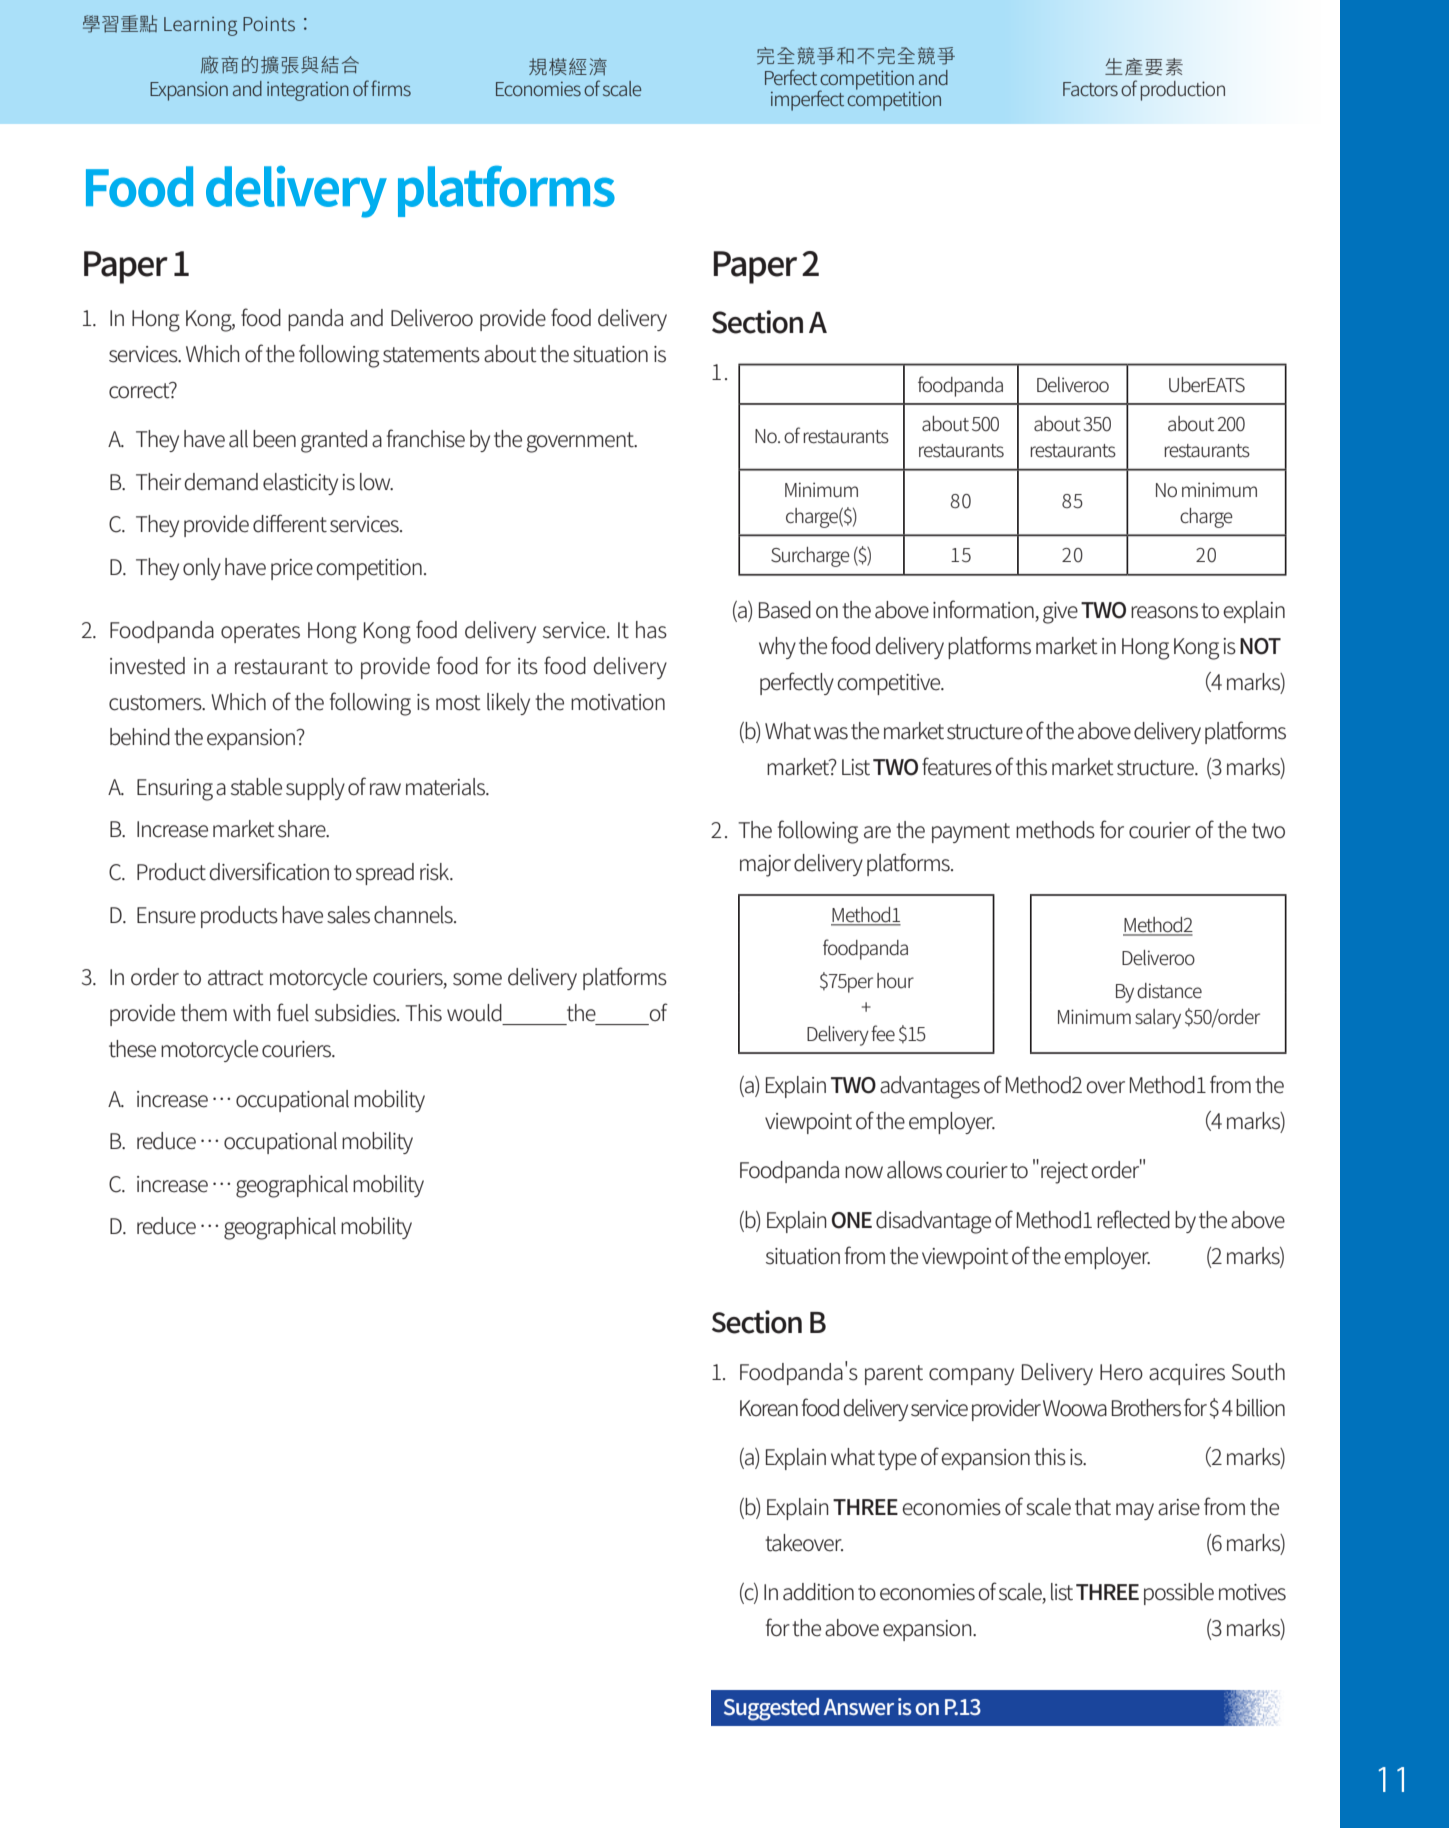 This page has height=1828, width=1449. I want to click on has, so click(651, 630).
